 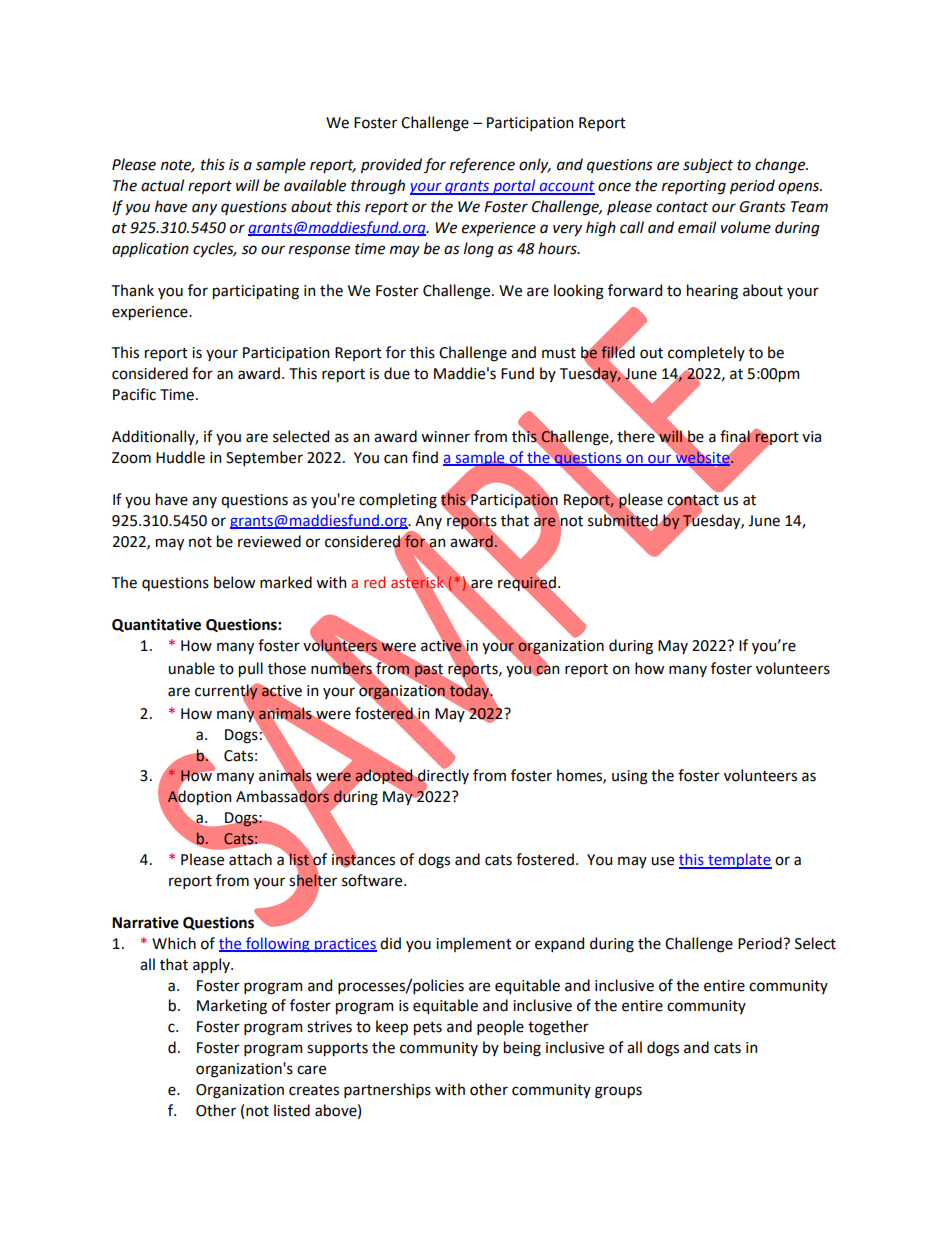 What do you see at coordinates (522, 1049) in the image?
I see `being` at bounding box center [522, 1049].
